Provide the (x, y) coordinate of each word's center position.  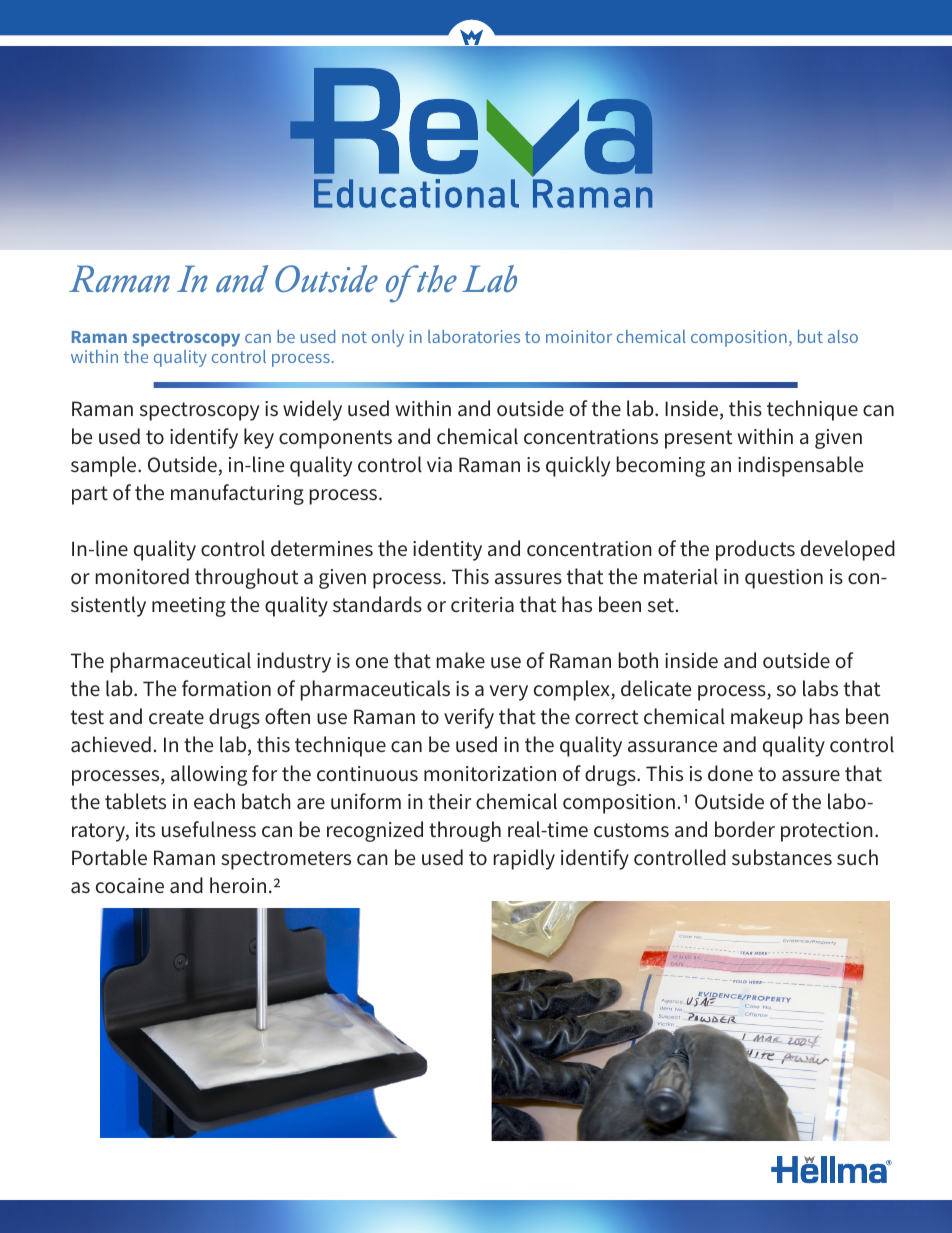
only (388, 338)
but (810, 336)
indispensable (800, 466)
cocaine (130, 885)
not (354, 337)
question (784, 579)
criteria (482, 604)
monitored (142, 576)
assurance (672, 747)
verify (469, 718)
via (439, 464)
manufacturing (237, 494)
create (176, 717)
